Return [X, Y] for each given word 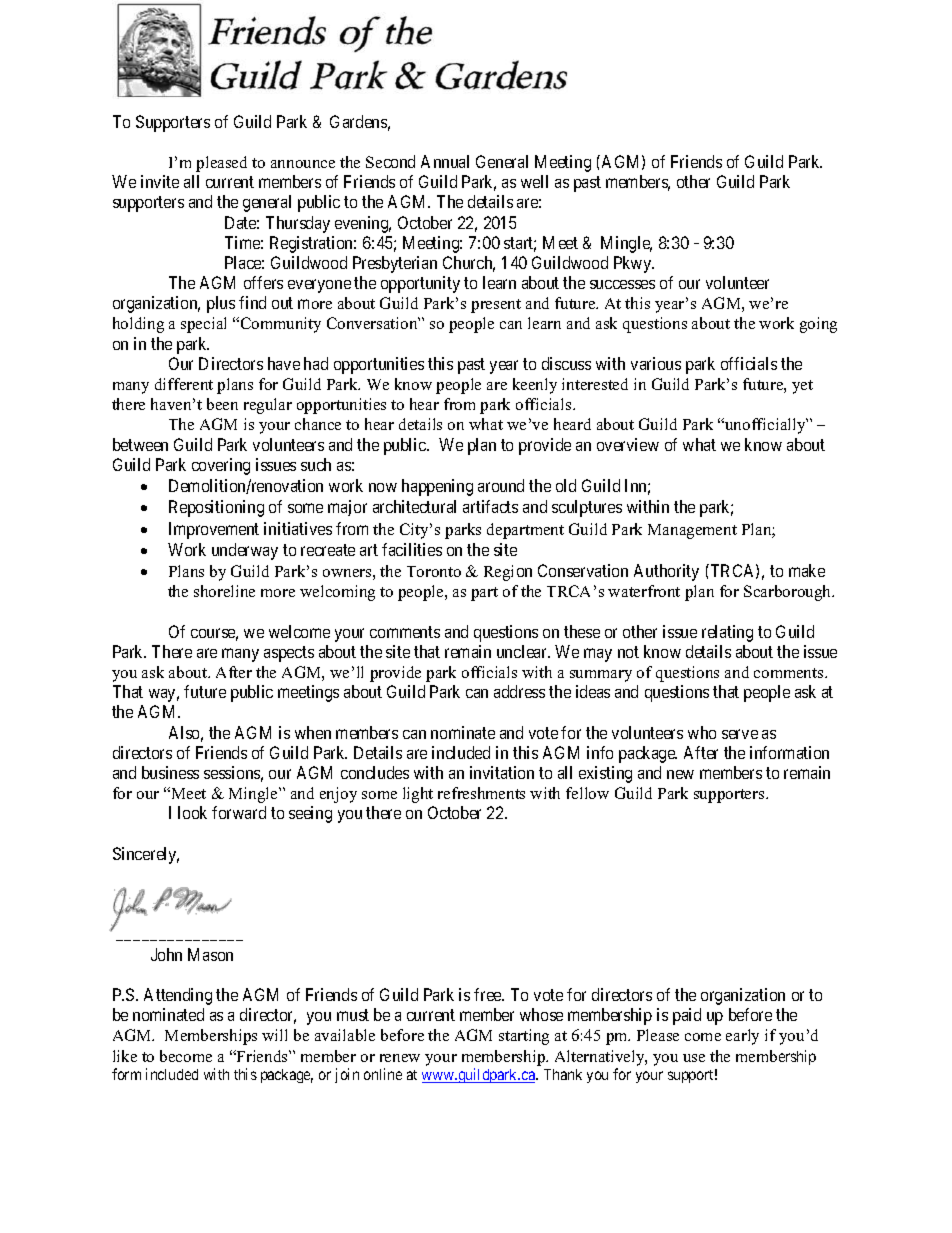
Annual [445, 161]
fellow [587, 793]
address [519, 691]
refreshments [481, 793]
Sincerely [146, 855]
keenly [535, 386]
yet [802, 387]
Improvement [214, 530]
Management [692, 531]
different [184, 384]
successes [622, 284]
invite [160, 181]
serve [740, 734]
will [274, 1035]
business [170, 772]
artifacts [490, 506]
